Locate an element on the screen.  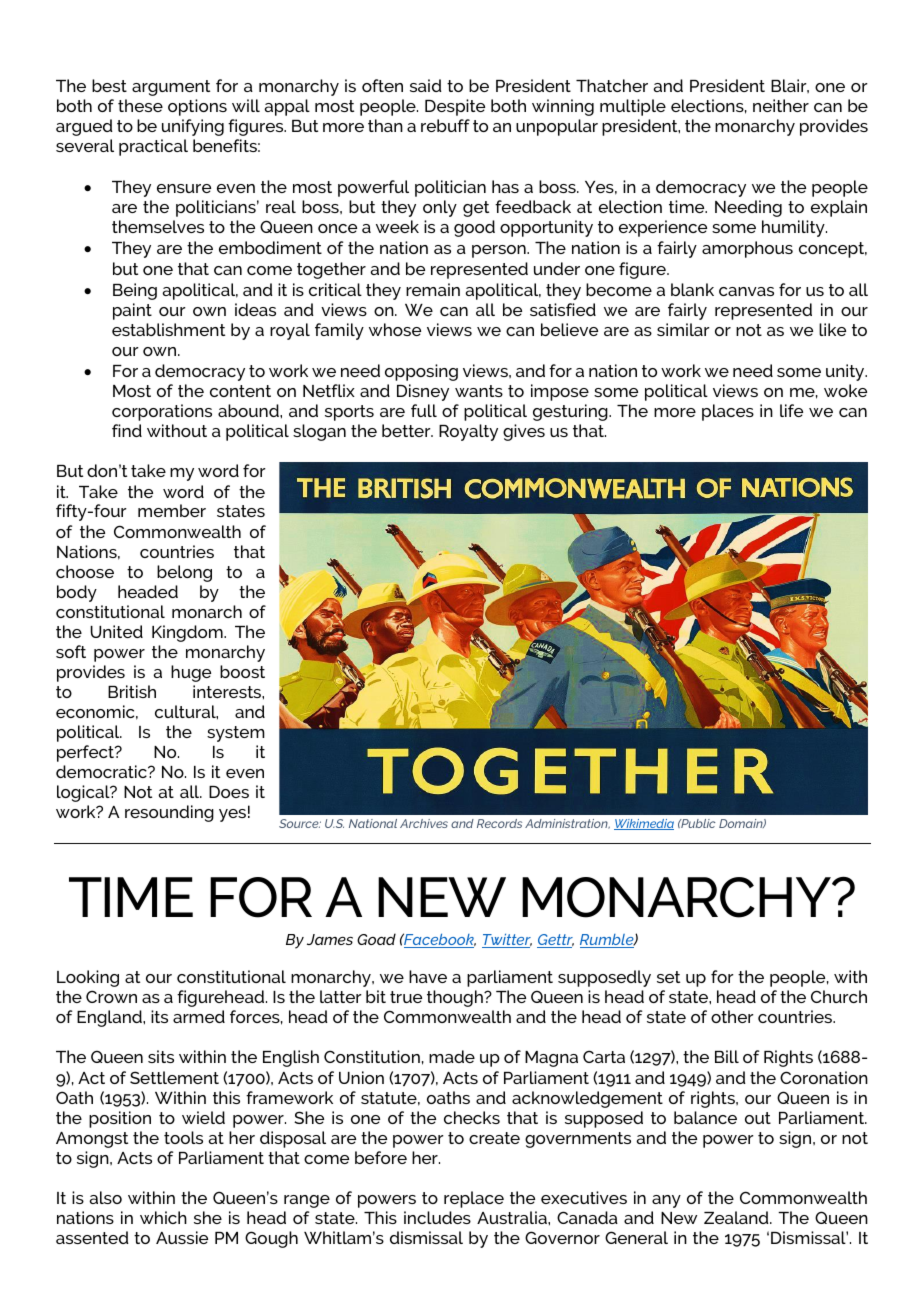
Archives is located at coordinates (424, 823).
